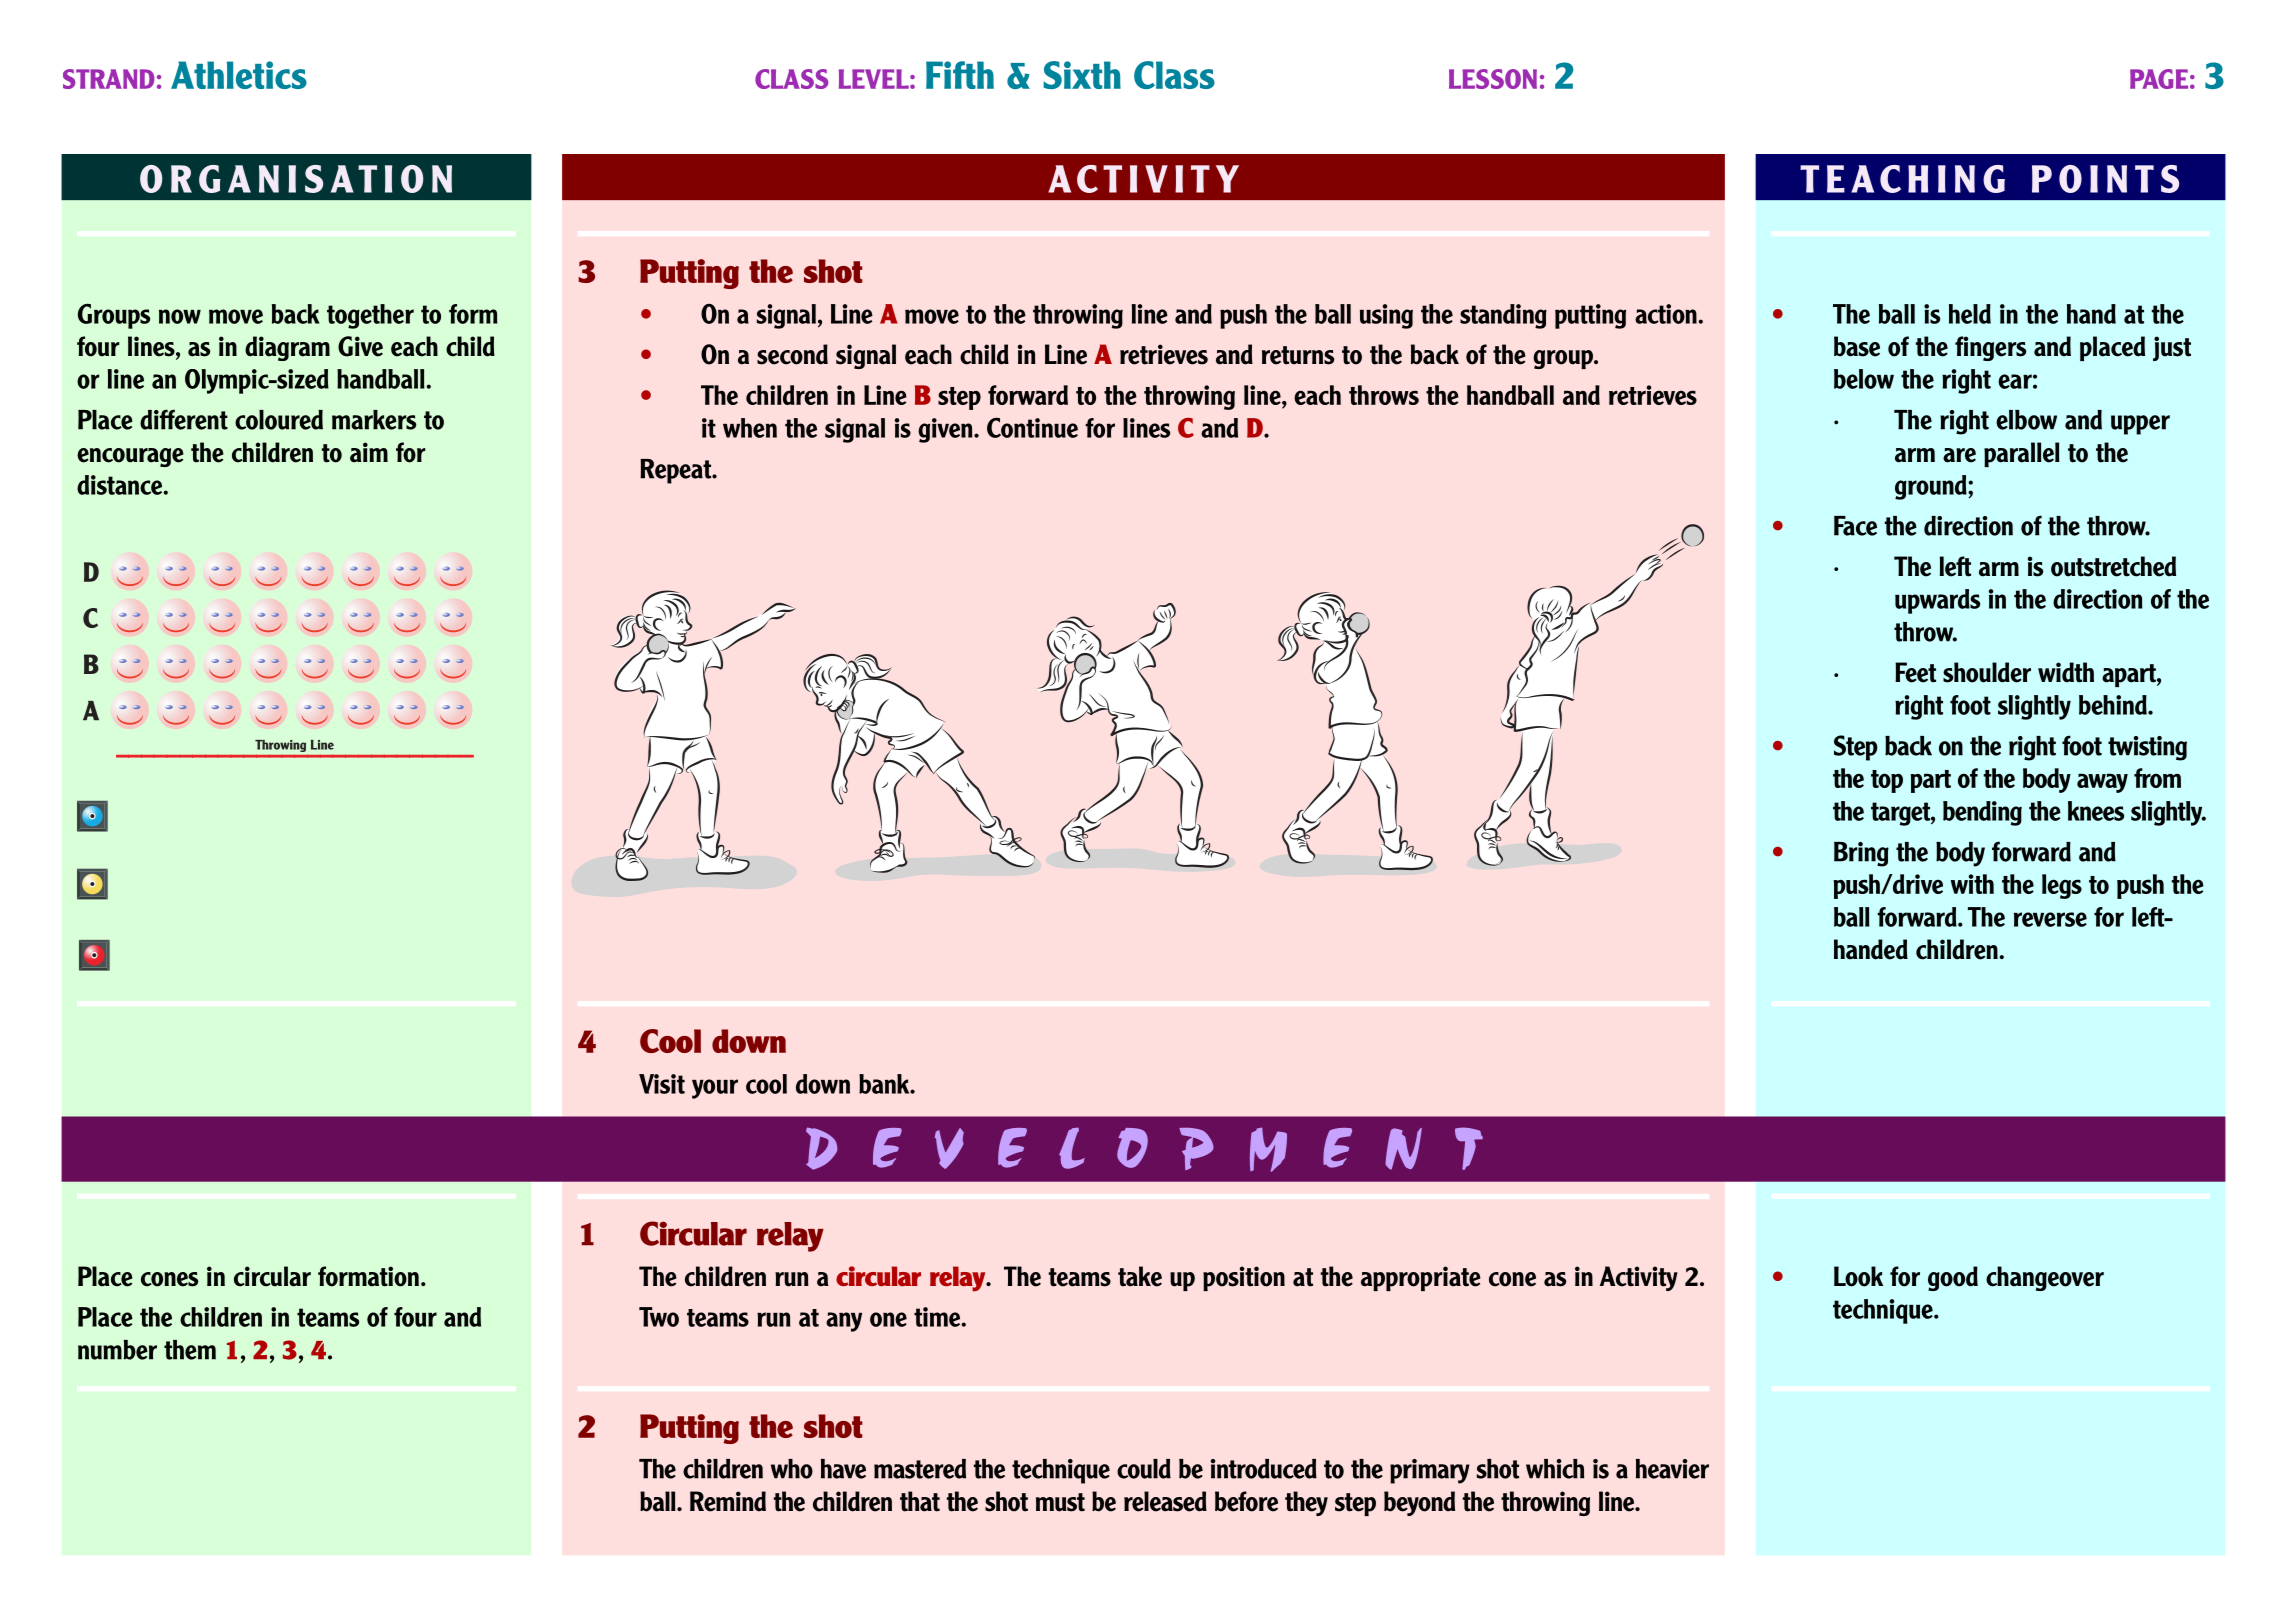  I want to click on Athletics, so click(239, 75).
